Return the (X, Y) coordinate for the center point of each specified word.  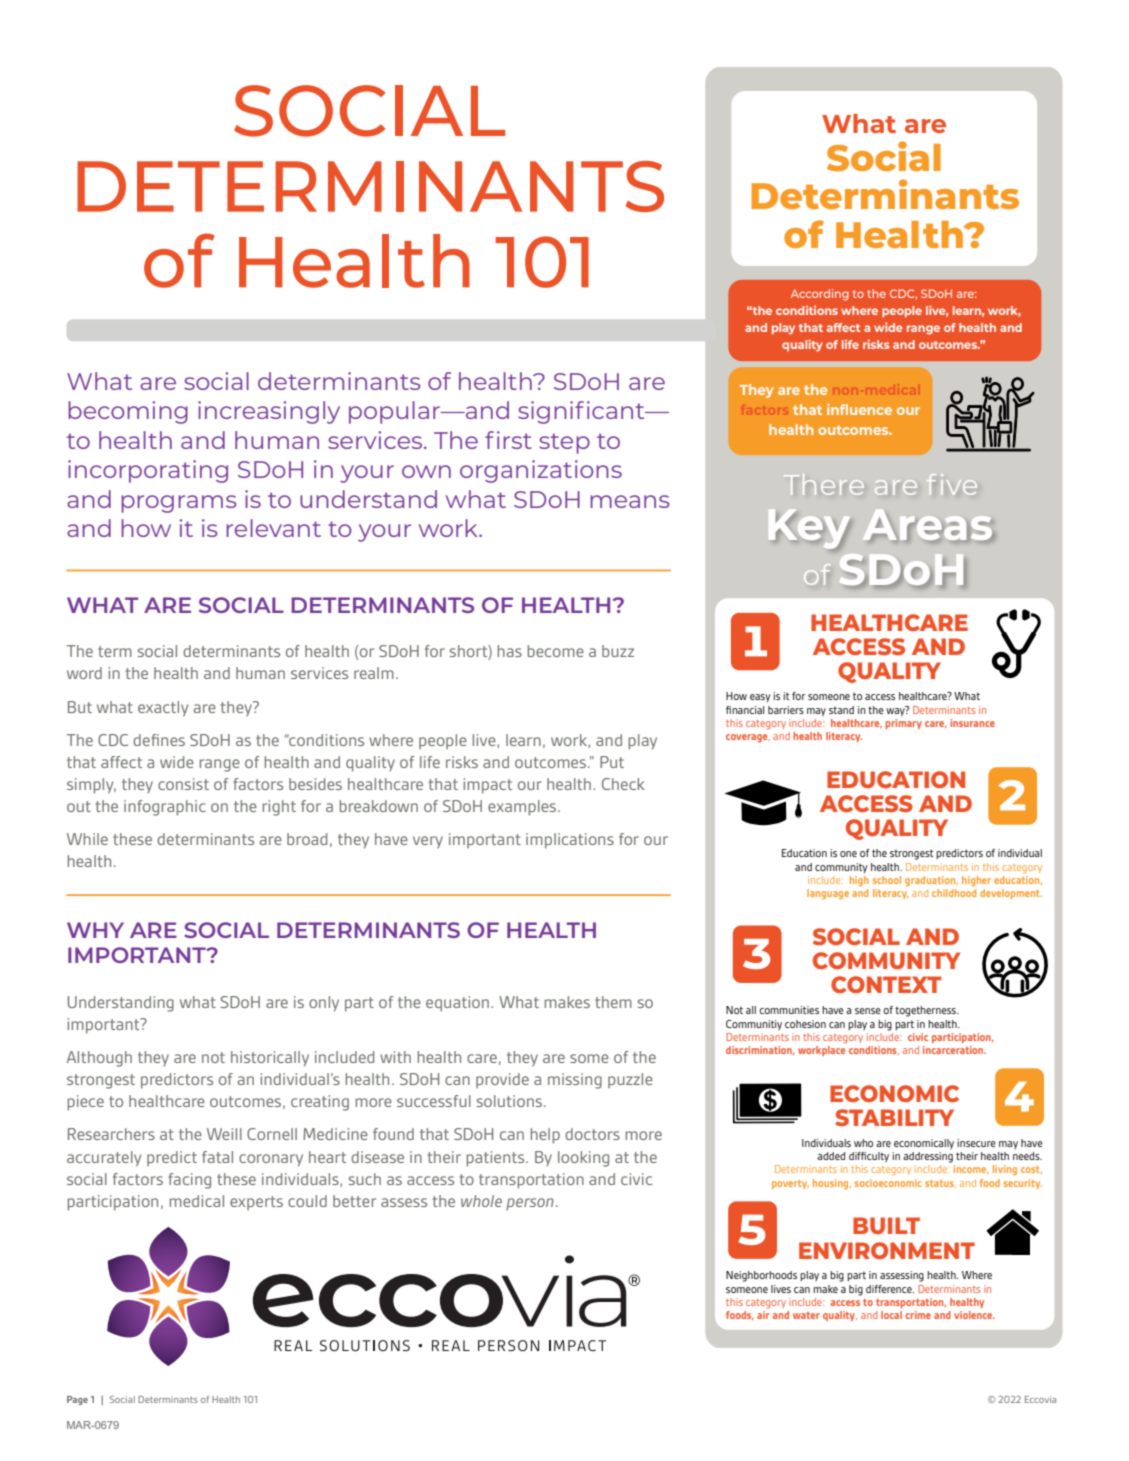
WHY (95, 930)
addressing (928, 1157)
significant (582, 412)
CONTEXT (886, 984)
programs (179, 504)
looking (583, 1159)
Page (77, 1400)
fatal (217, 1157)
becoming (128, 412)
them (613, 1002)
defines (159, 740)
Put (612, 762)
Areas (928, 525)
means (630, 501)
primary (904, 724)
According (820, 295)
